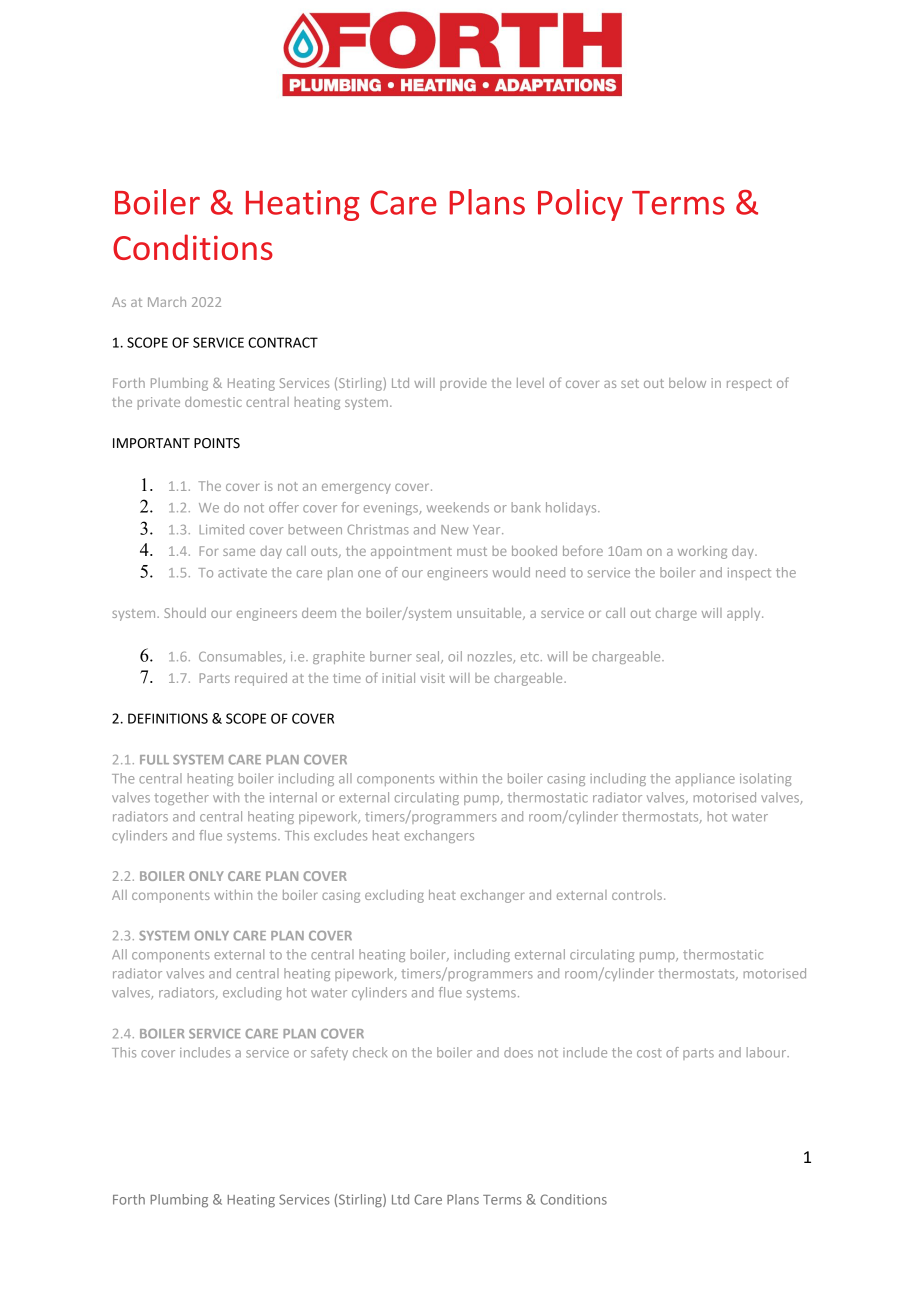  I want to click on safety, so click(329, 1053).
